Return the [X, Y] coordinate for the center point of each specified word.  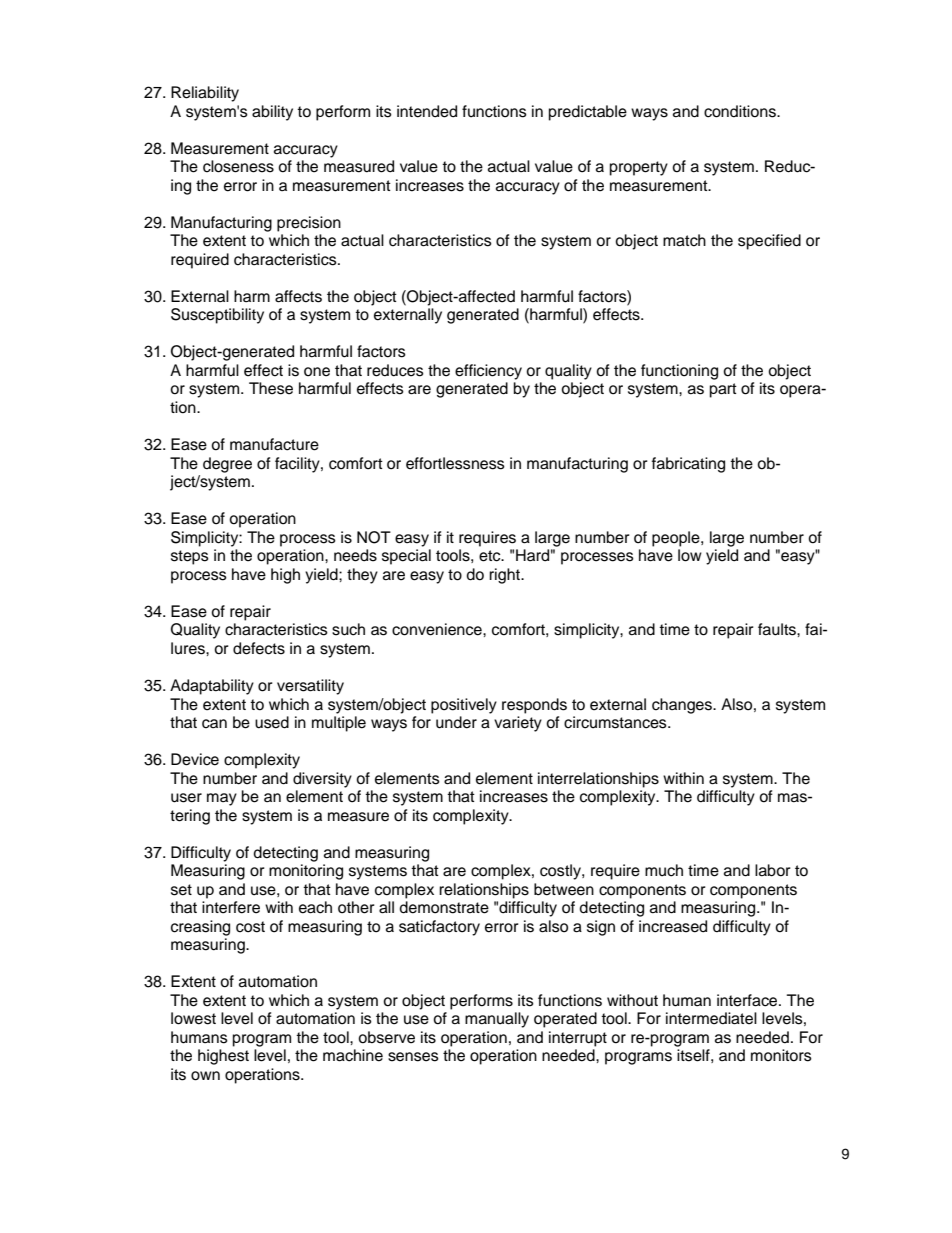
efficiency [488, 372]
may [222, 799]
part [723, 390]
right [505, 576]
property [639, 168]
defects [259, 648]
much [664, 870]
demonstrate [444, 907]
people [677, 539]
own [205, 1076]
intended [427, 111]
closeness [238, 166]
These [271, 388]
